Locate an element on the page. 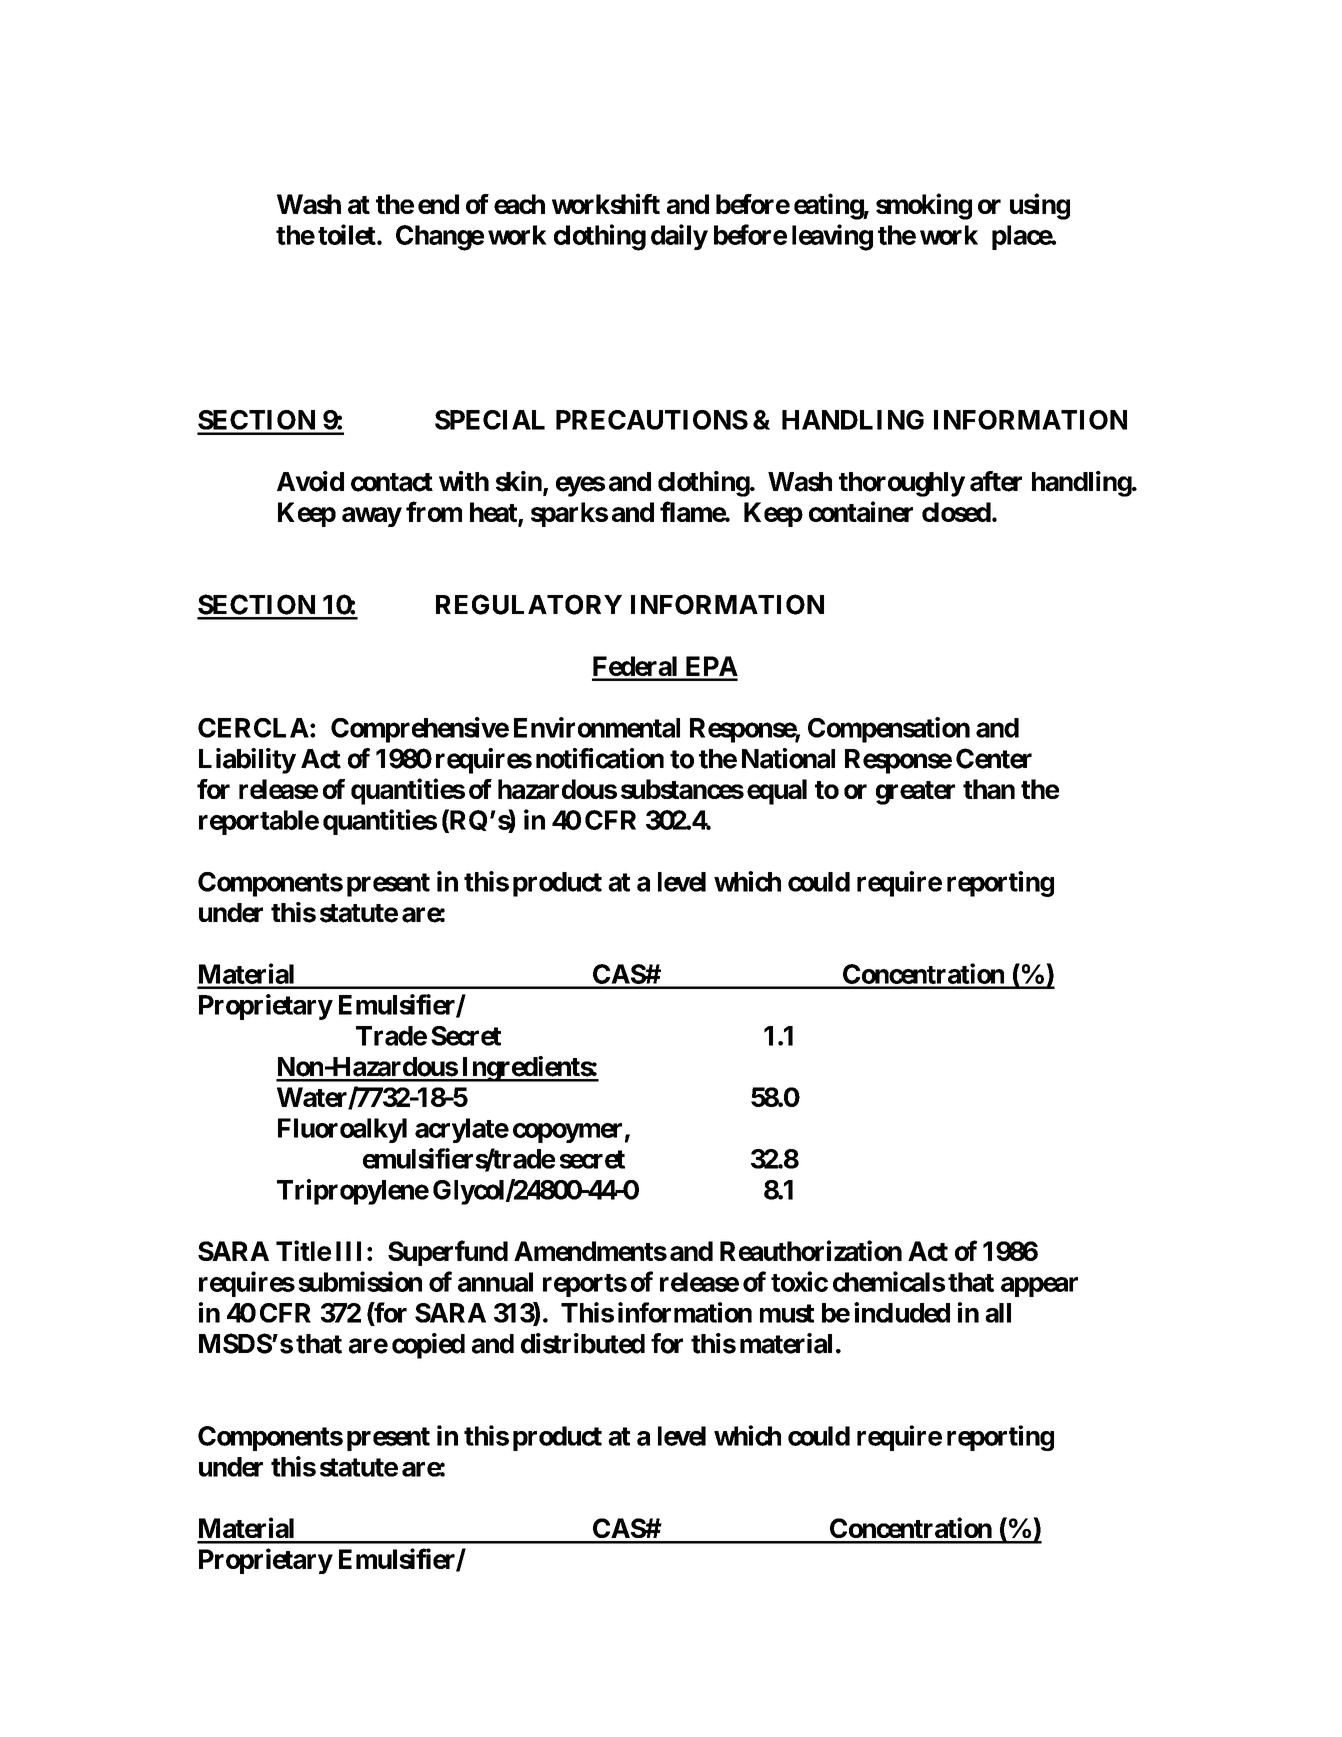  included is located at coordinates (902, 1312).
